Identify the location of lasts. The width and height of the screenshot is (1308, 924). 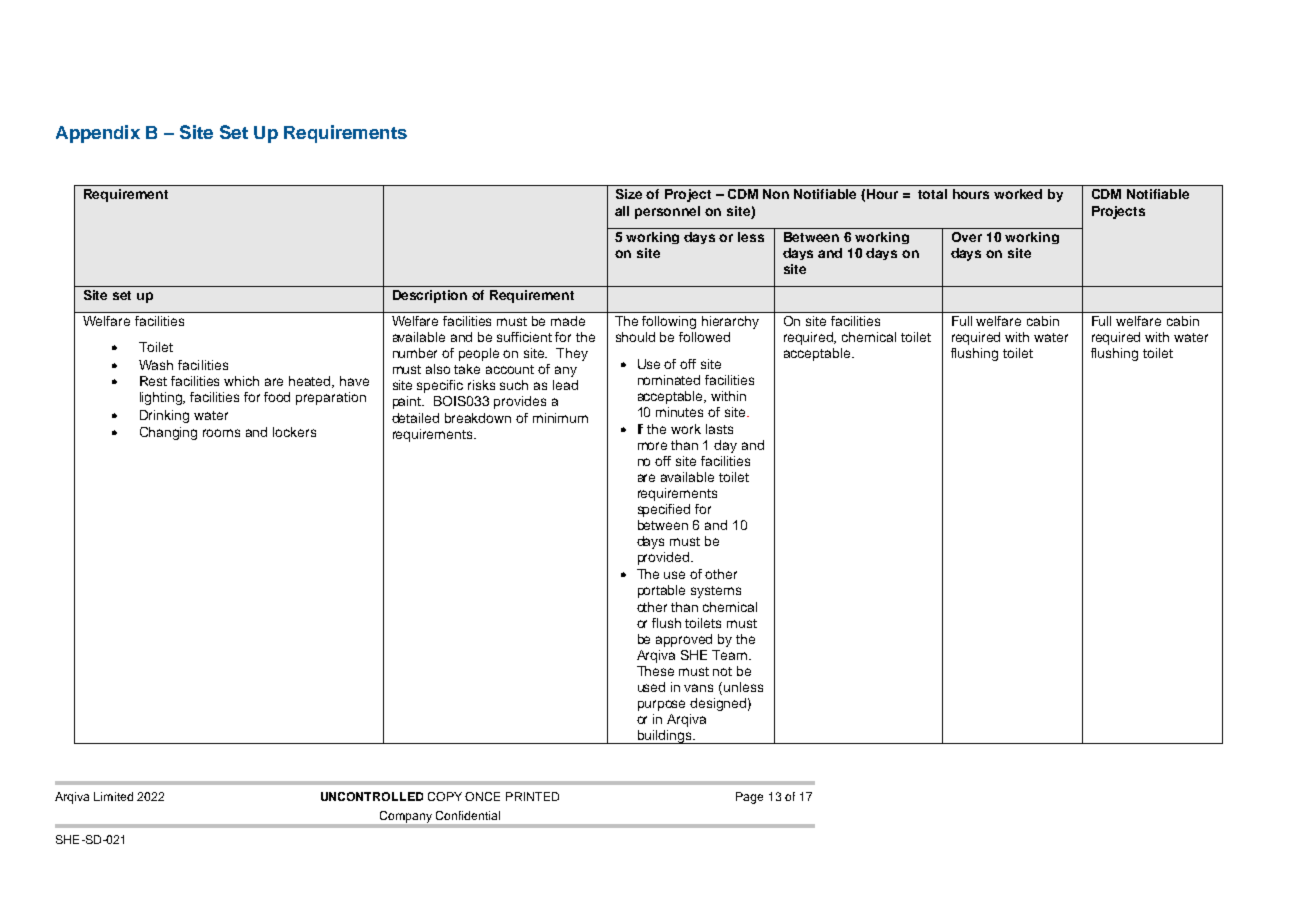
(719, 429).
